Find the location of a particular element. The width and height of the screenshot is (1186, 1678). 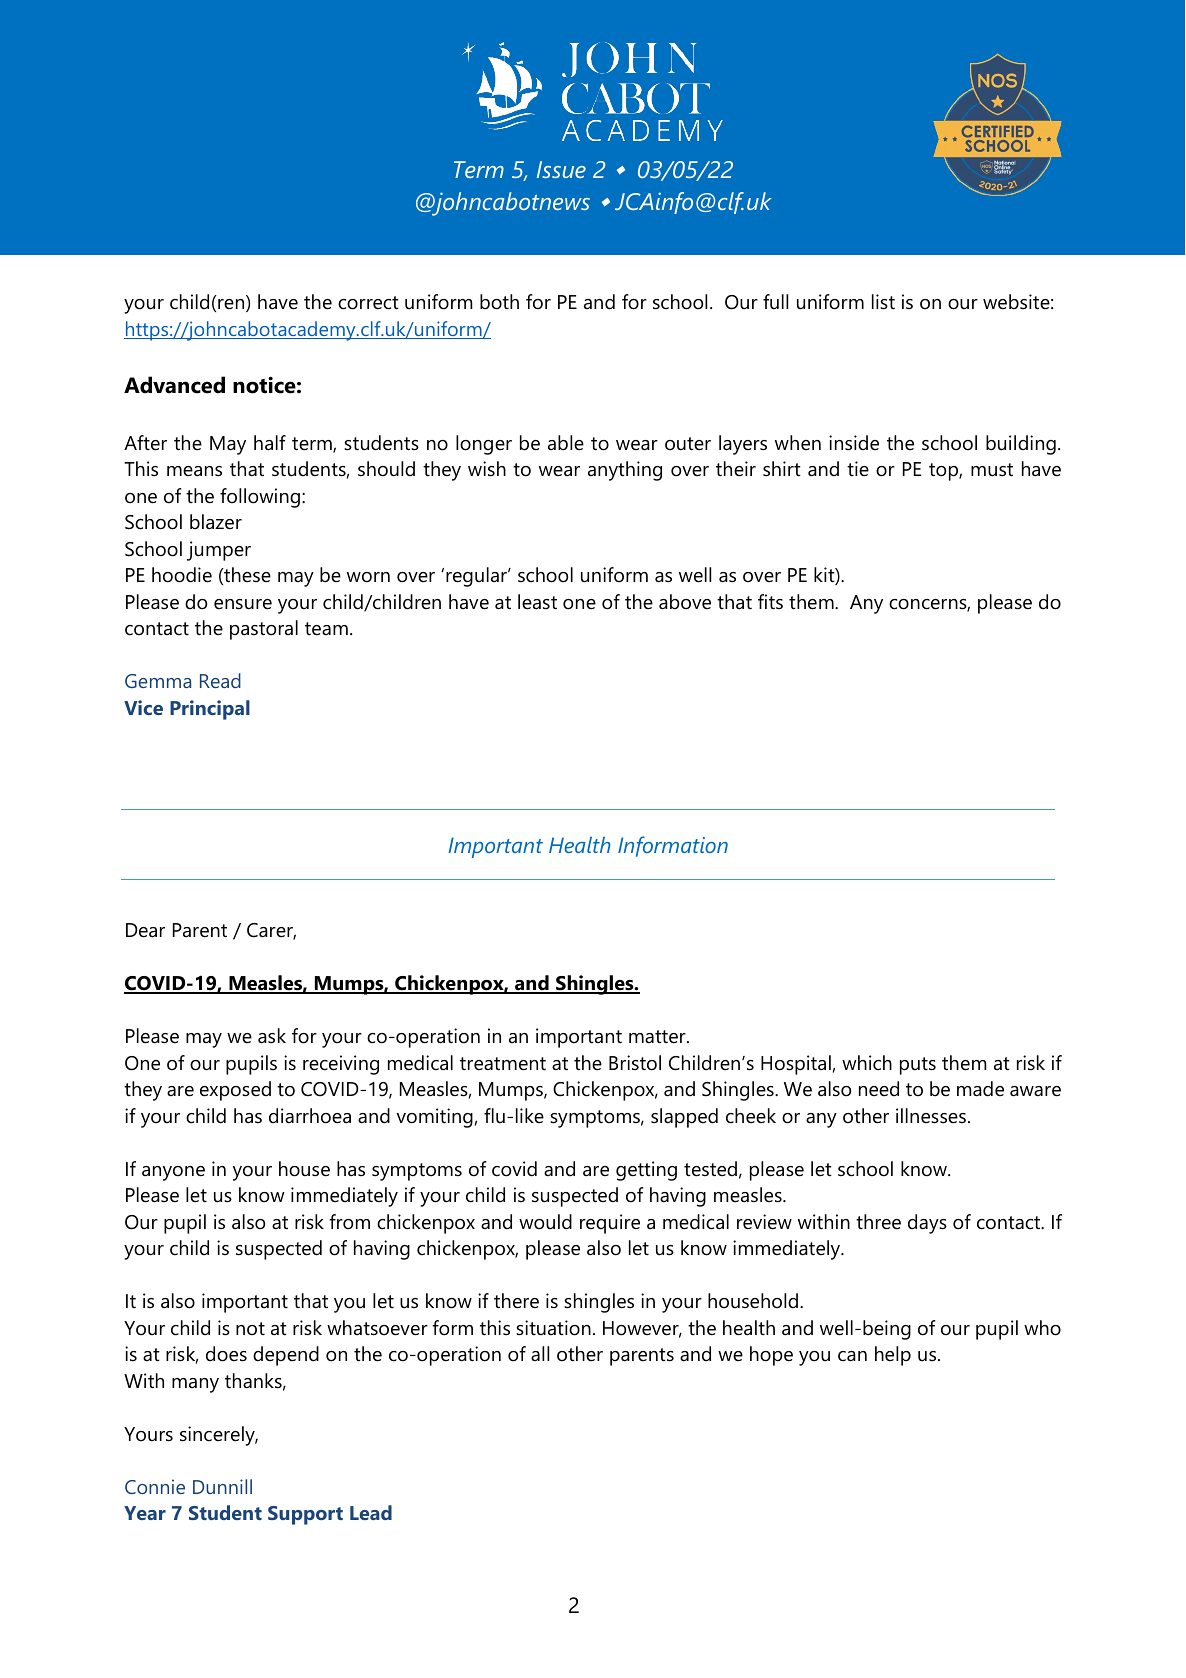

help is located at coordinates (893, 1356).
